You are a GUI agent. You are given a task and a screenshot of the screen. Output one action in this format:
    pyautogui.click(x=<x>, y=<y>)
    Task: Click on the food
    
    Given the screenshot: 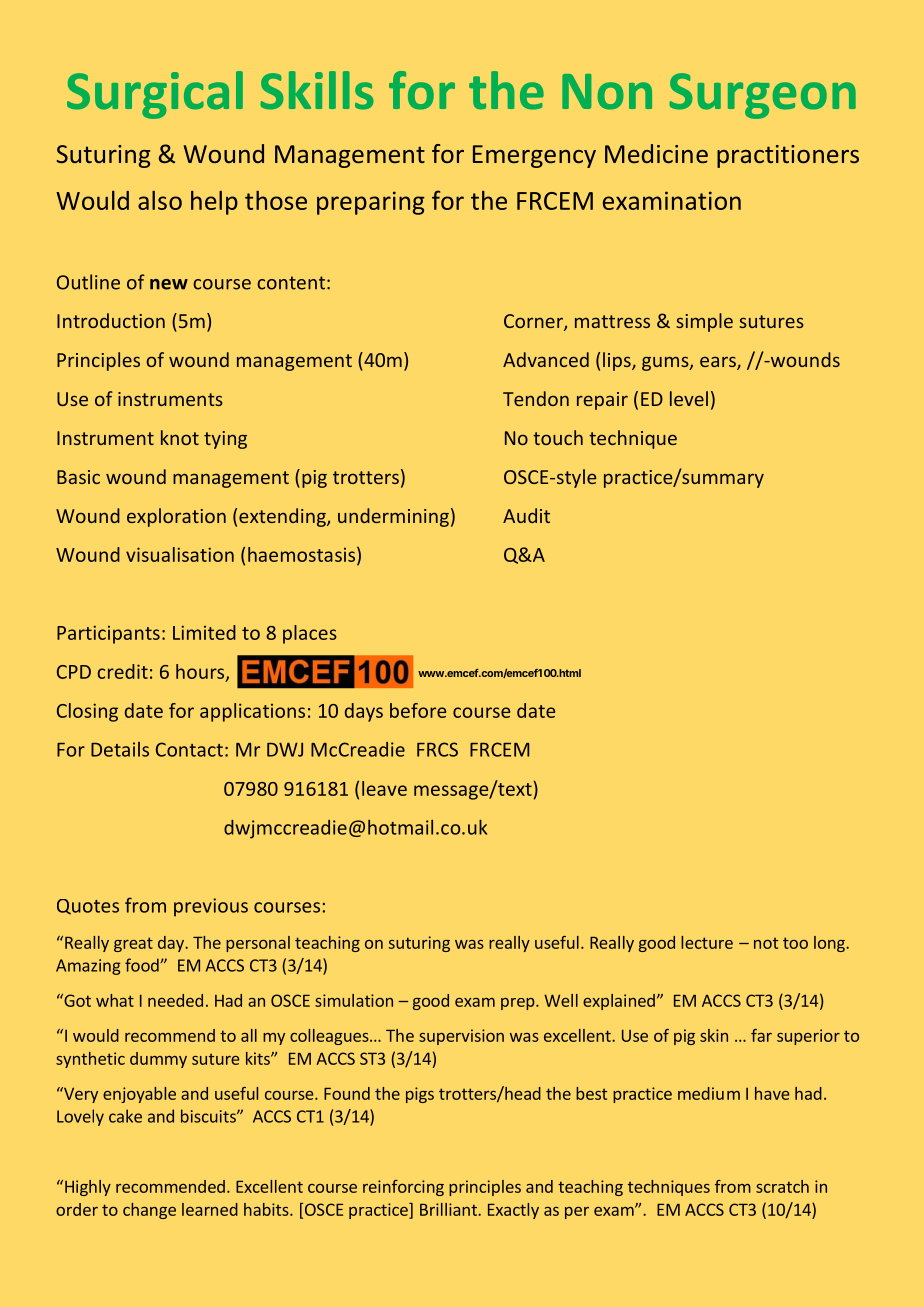 What is the action you would take?
    pyautogui.click(x=143, y=965)
